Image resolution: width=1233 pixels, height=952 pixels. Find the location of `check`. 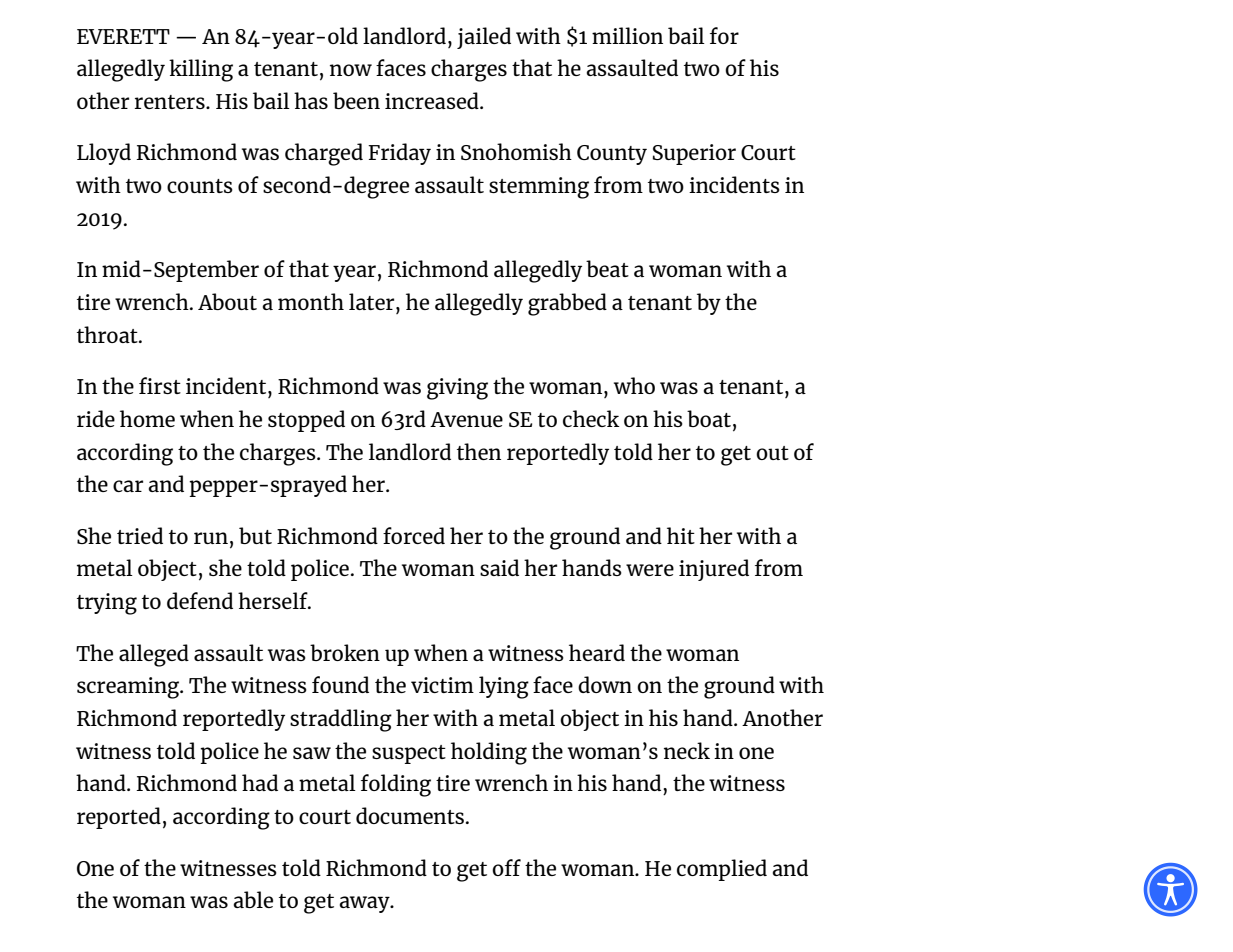

check is located at coordinates (591, 418).
